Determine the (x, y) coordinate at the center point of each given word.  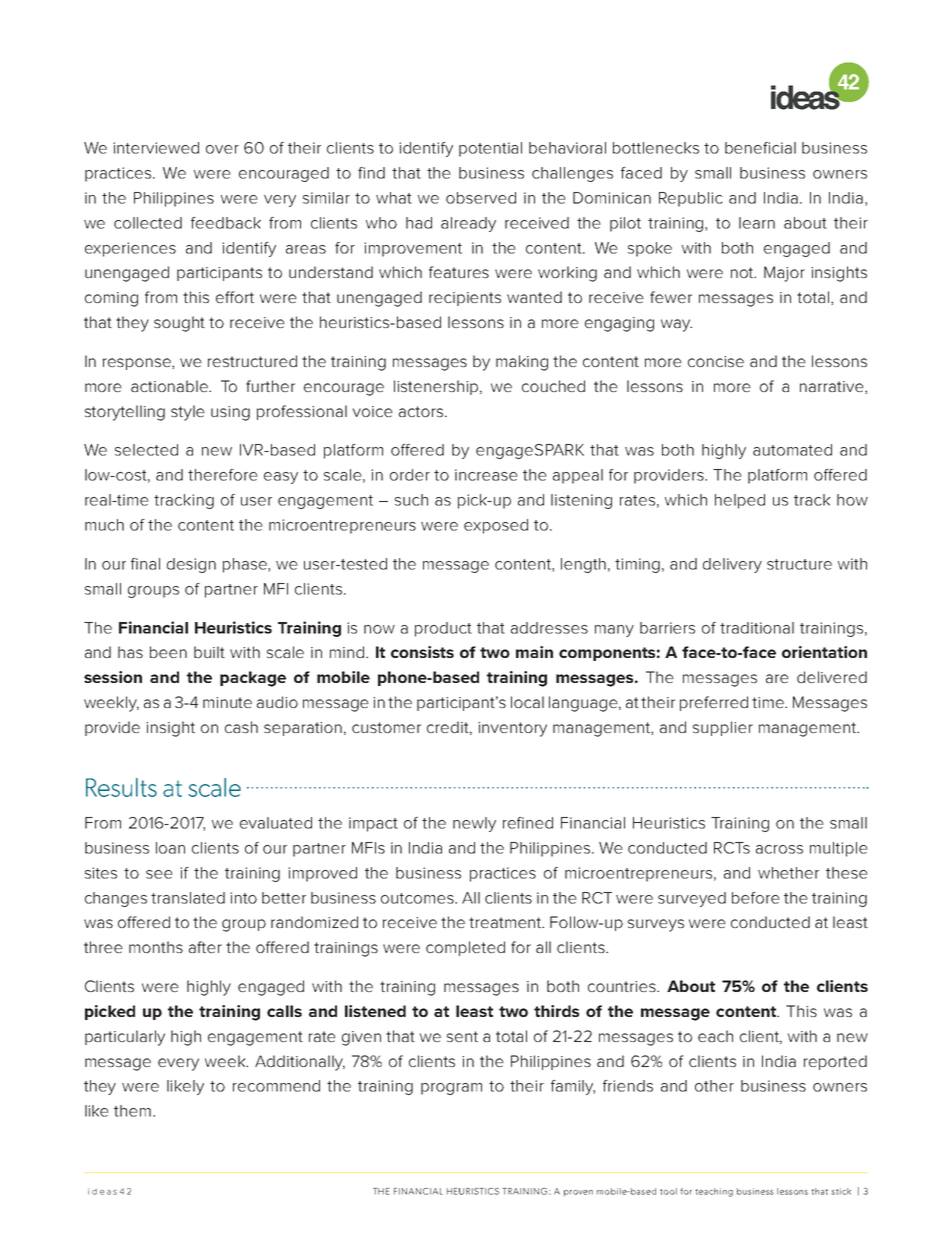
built (209, 652)
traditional (757, 628)
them (132, 1111)
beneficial (760, 148)
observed (481, 198)
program (451, 1089)
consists (422, 652)
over (222, 149)
